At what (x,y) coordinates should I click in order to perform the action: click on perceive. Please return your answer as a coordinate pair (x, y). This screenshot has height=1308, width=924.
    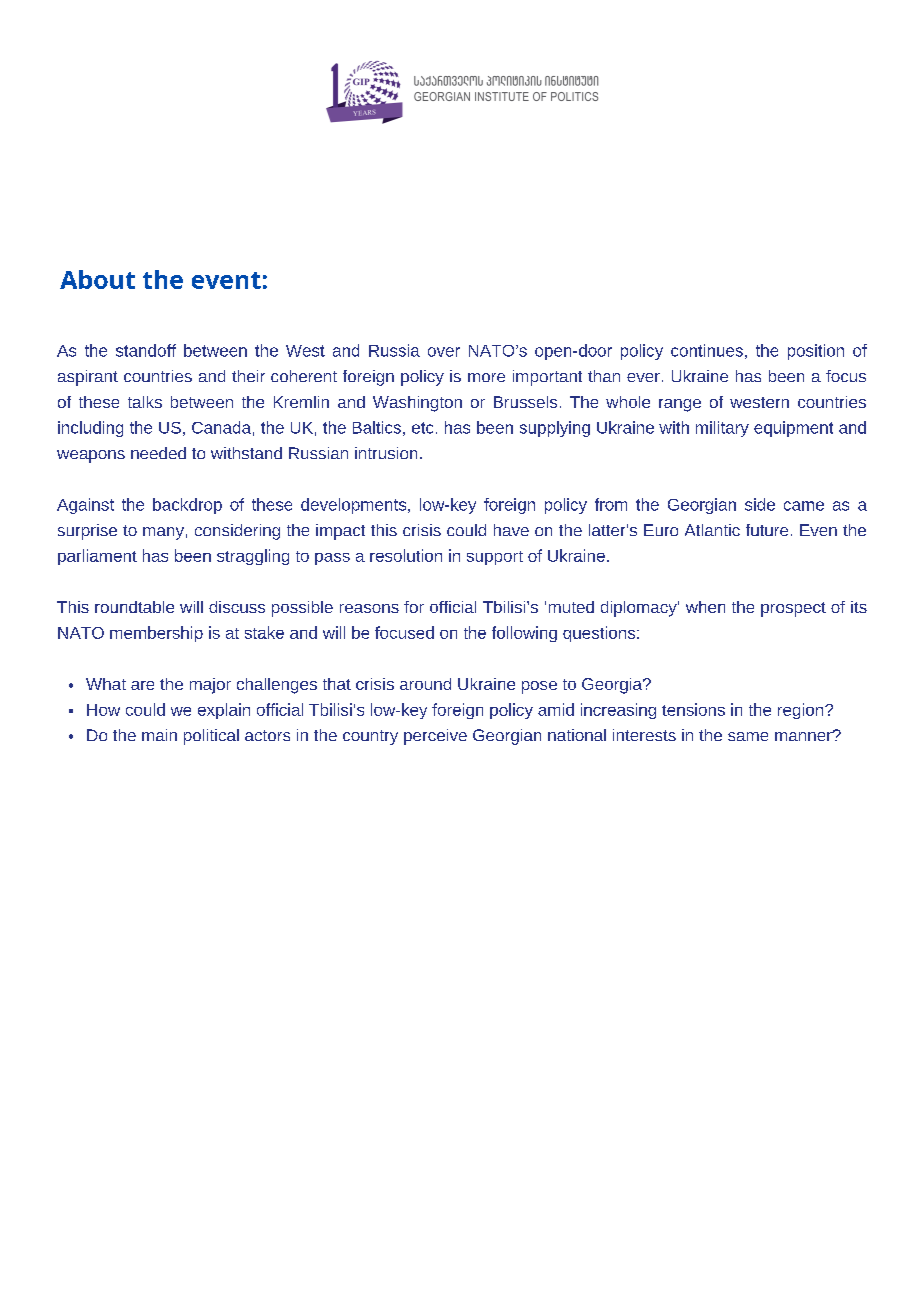
    Looking at the image, I should click on (435, 737).
